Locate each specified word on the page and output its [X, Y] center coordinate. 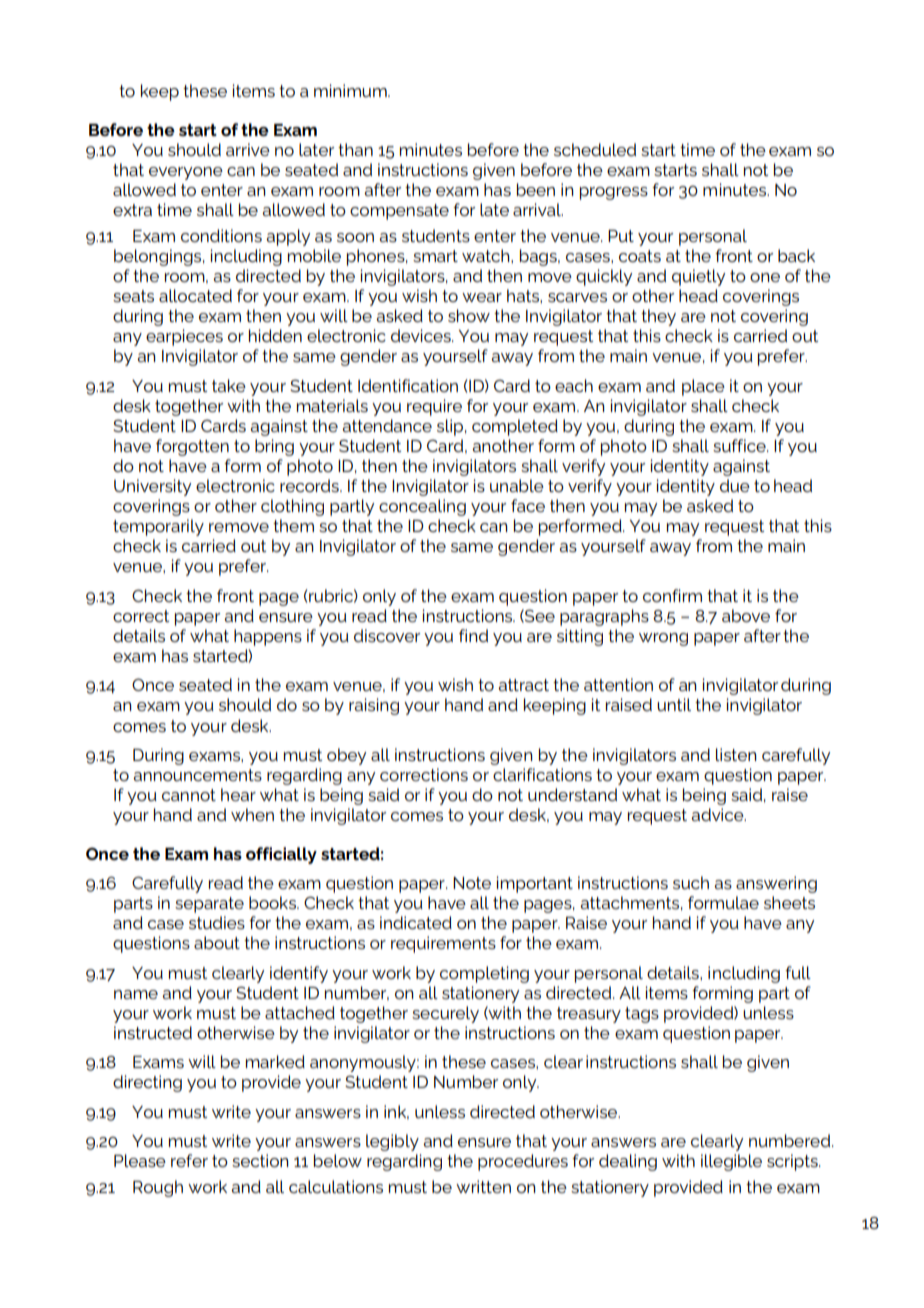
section [260, 1160]
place [703, 387]
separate [209, 905]
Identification [408, 385]
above [746, 615]
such [691, 882]
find [473, 635]
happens [268, 637]
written [483, 1186]
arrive [248, 149]
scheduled [595, 149]
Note [472, 883]
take [229, 385]
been [536, 189]
